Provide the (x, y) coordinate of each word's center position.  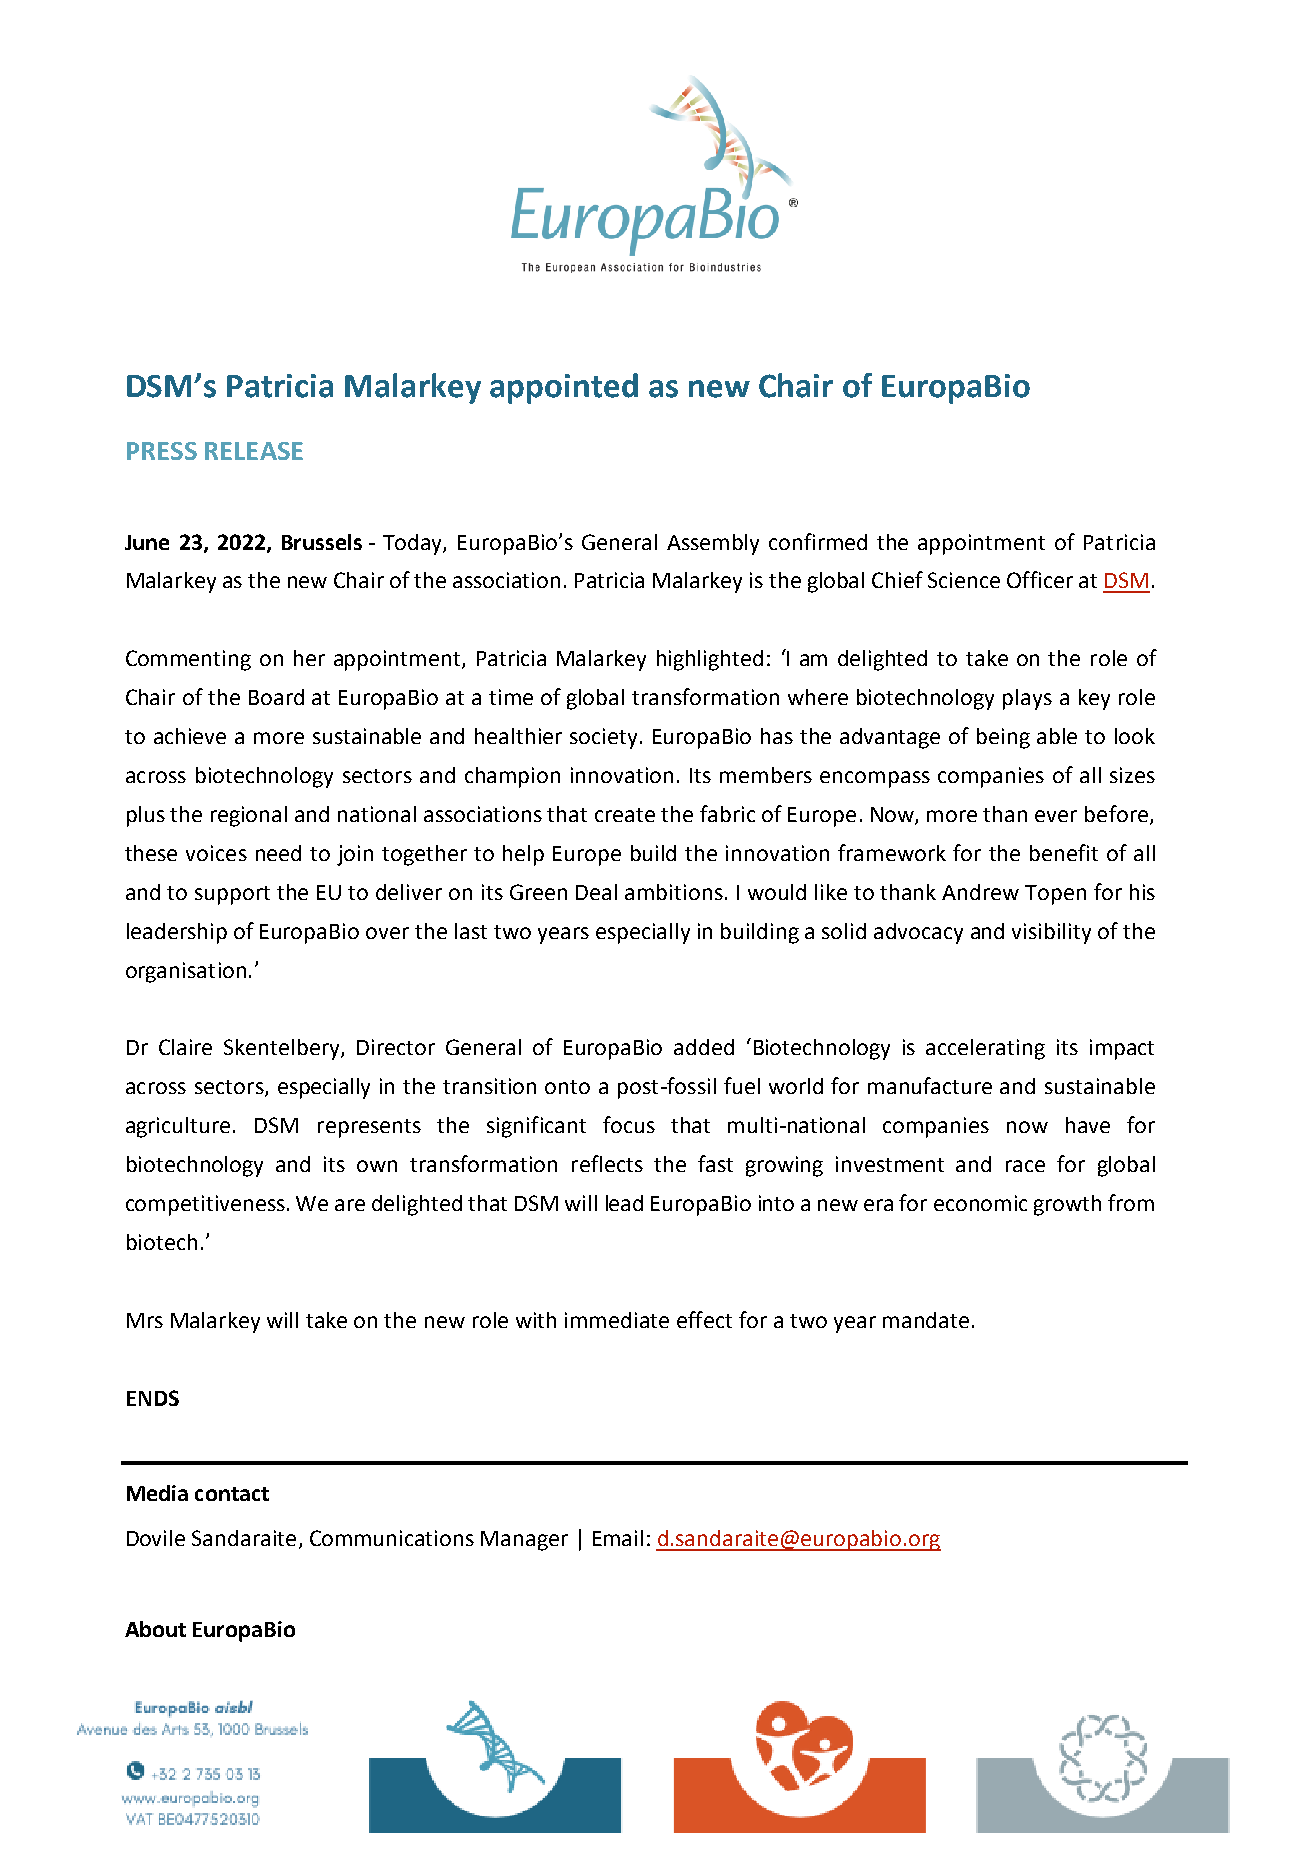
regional (249, 816)
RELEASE (254, 451)
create (625, 815)
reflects (607, 1163)
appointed (564, 388)
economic (980, 1203)
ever (1056, 816)
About (155, 1629)
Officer (1040, 579)
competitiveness (205, 1205)
